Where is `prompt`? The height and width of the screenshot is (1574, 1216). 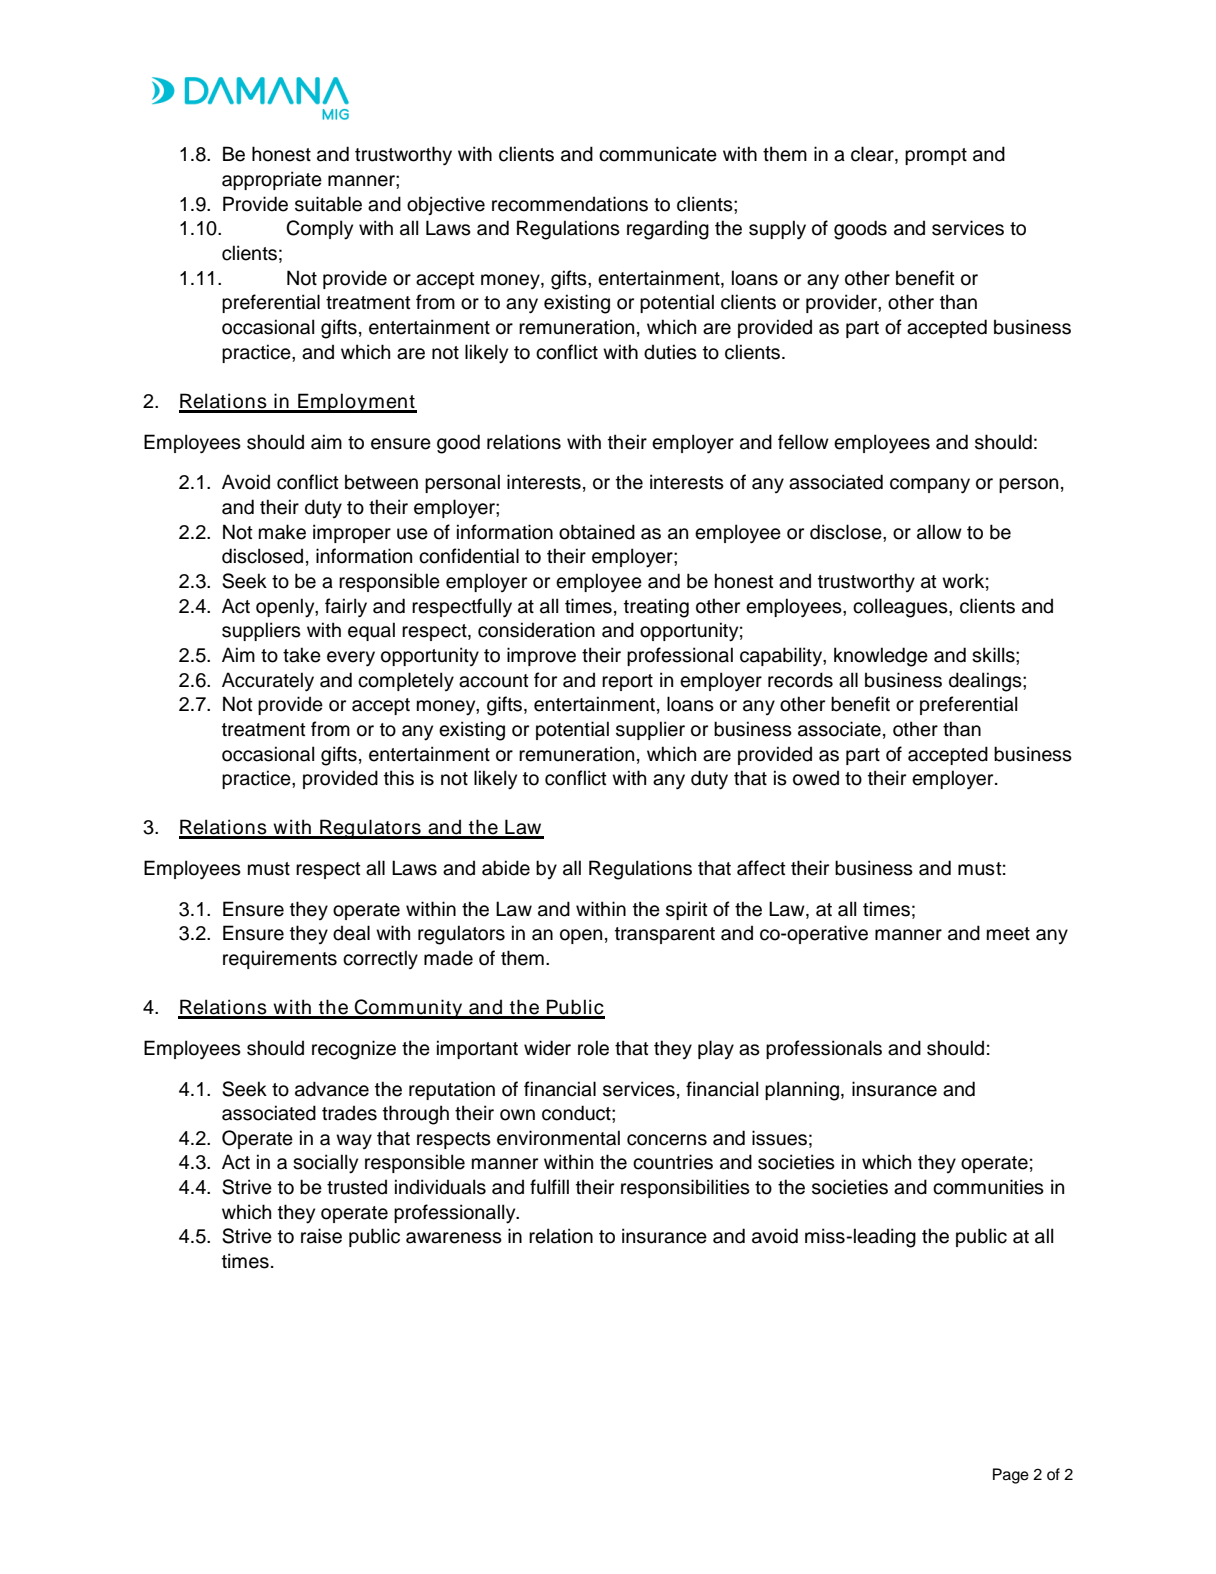 prompt is located at coordinates (936, 156).
